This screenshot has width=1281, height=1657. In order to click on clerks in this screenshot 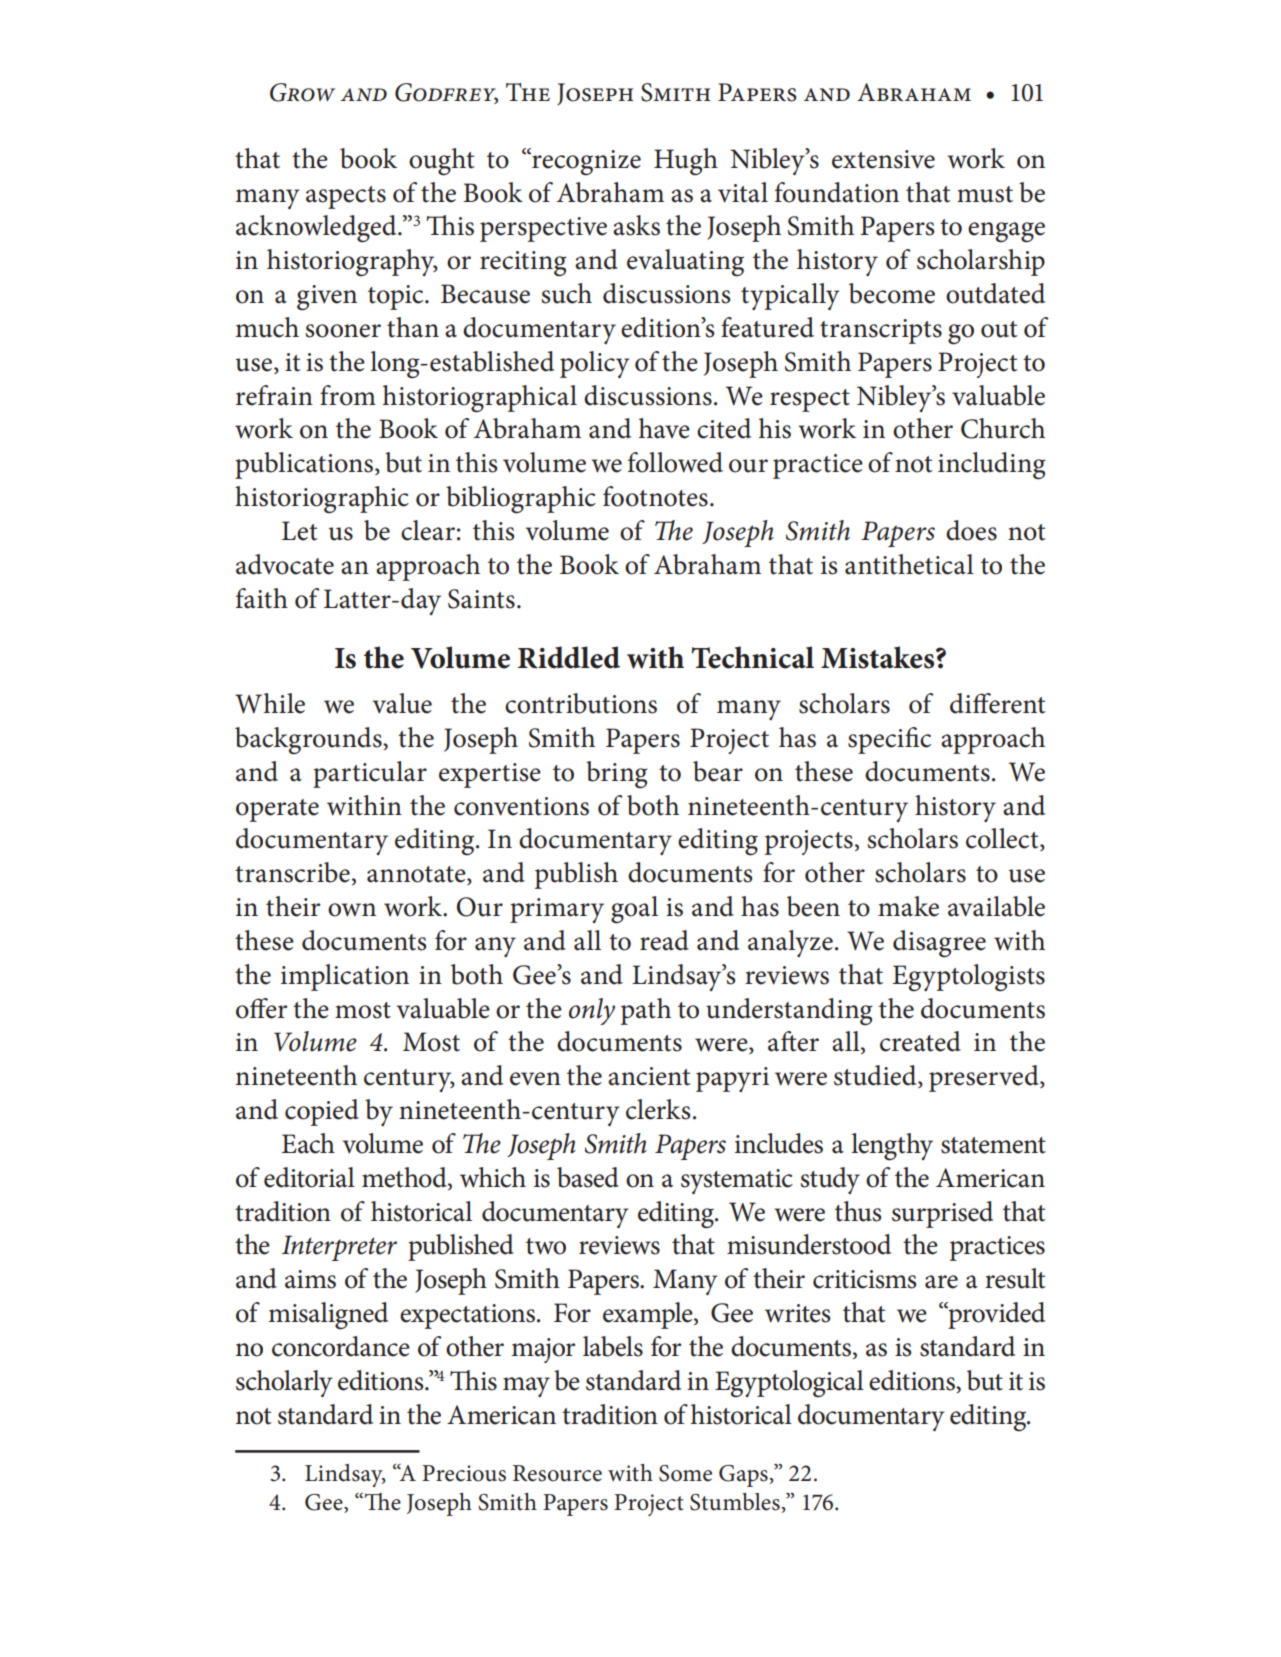, I will do `click(658, 1109)`.
